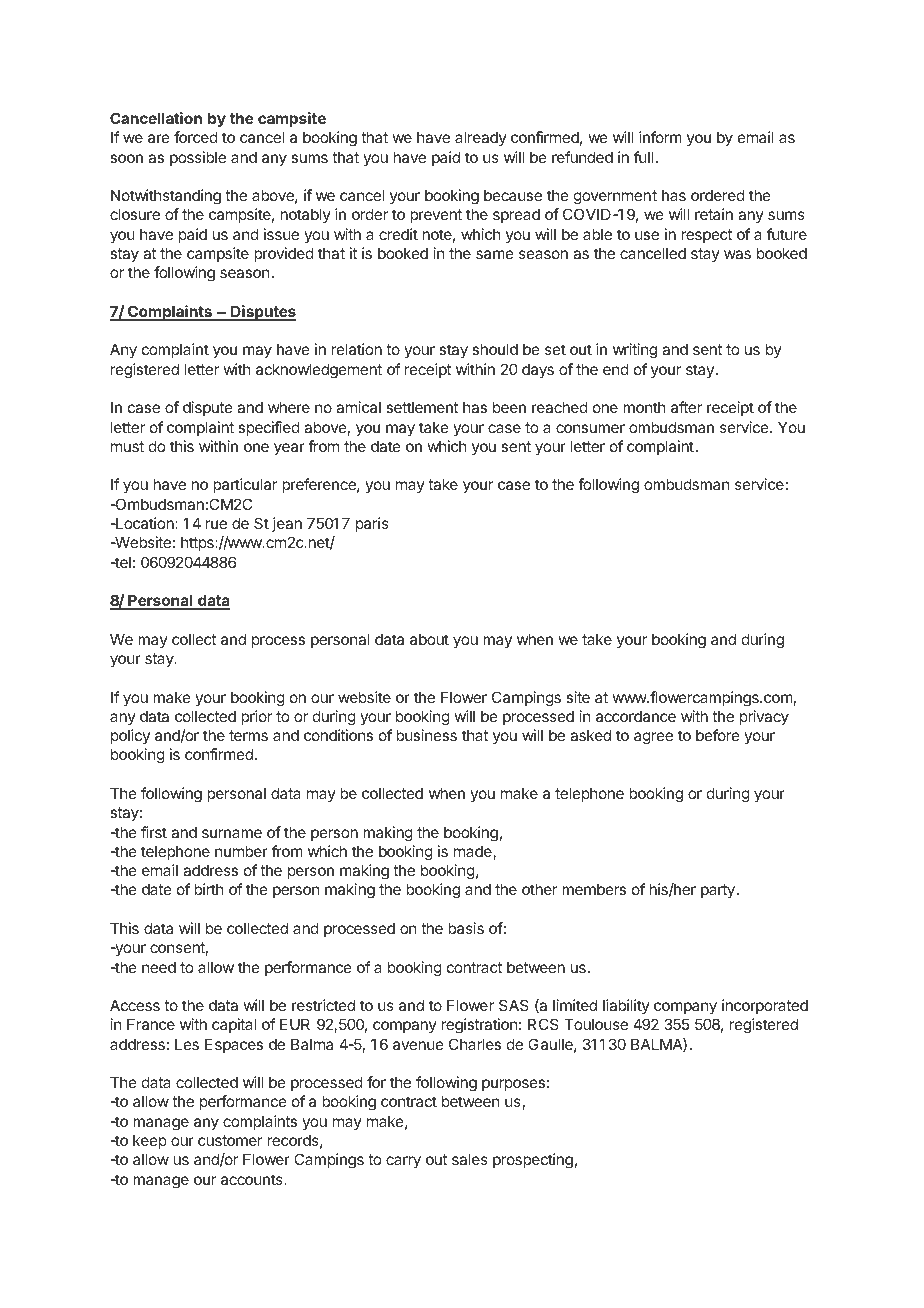 Image resolution: width=924 pixels, height=1308 pixels. What do you see at coordinates (714, 214) in the page?
I see `retain` at bounding box center [714, 214].
